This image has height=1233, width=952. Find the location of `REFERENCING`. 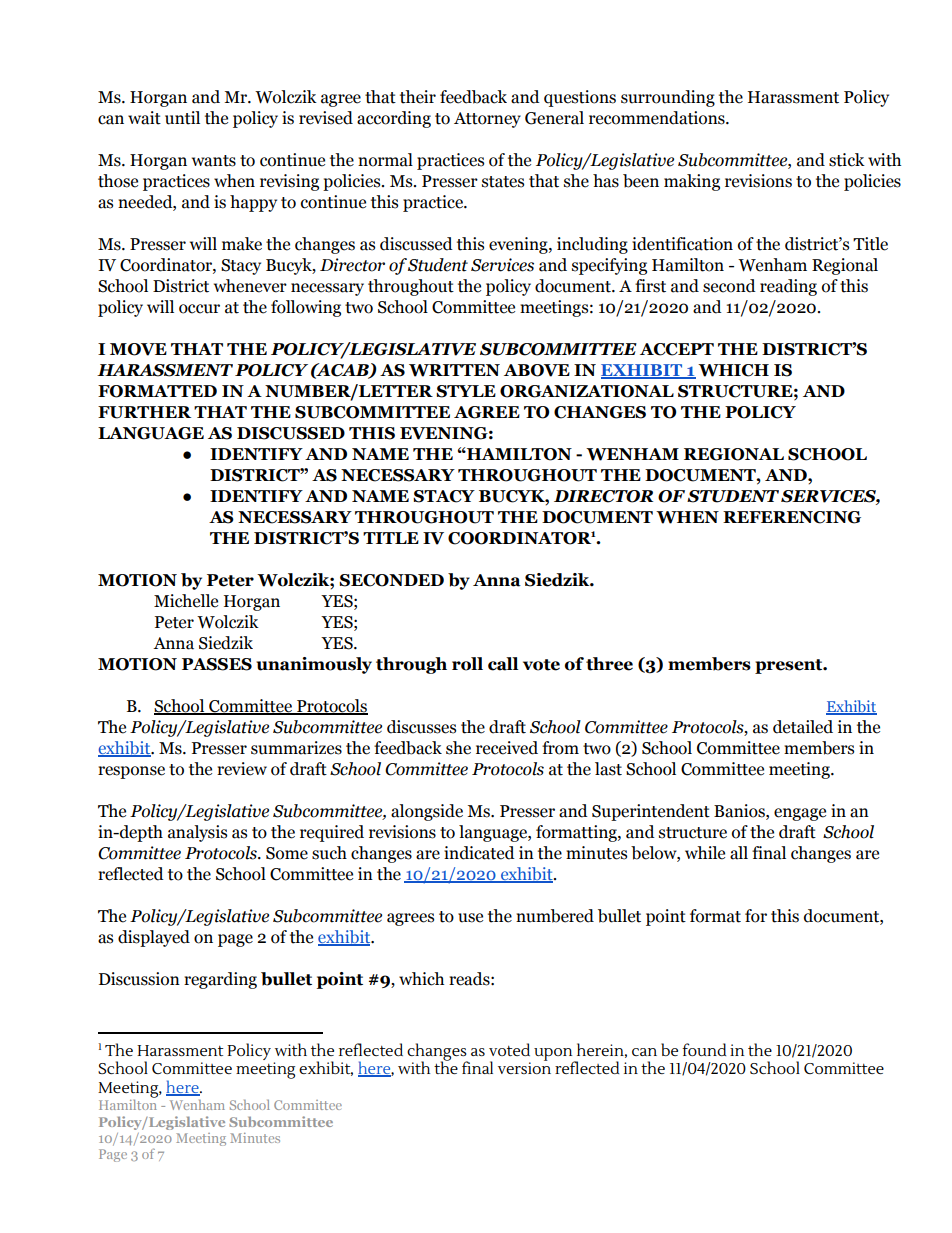

REFERENCING is located at coordinates (792, 517).
